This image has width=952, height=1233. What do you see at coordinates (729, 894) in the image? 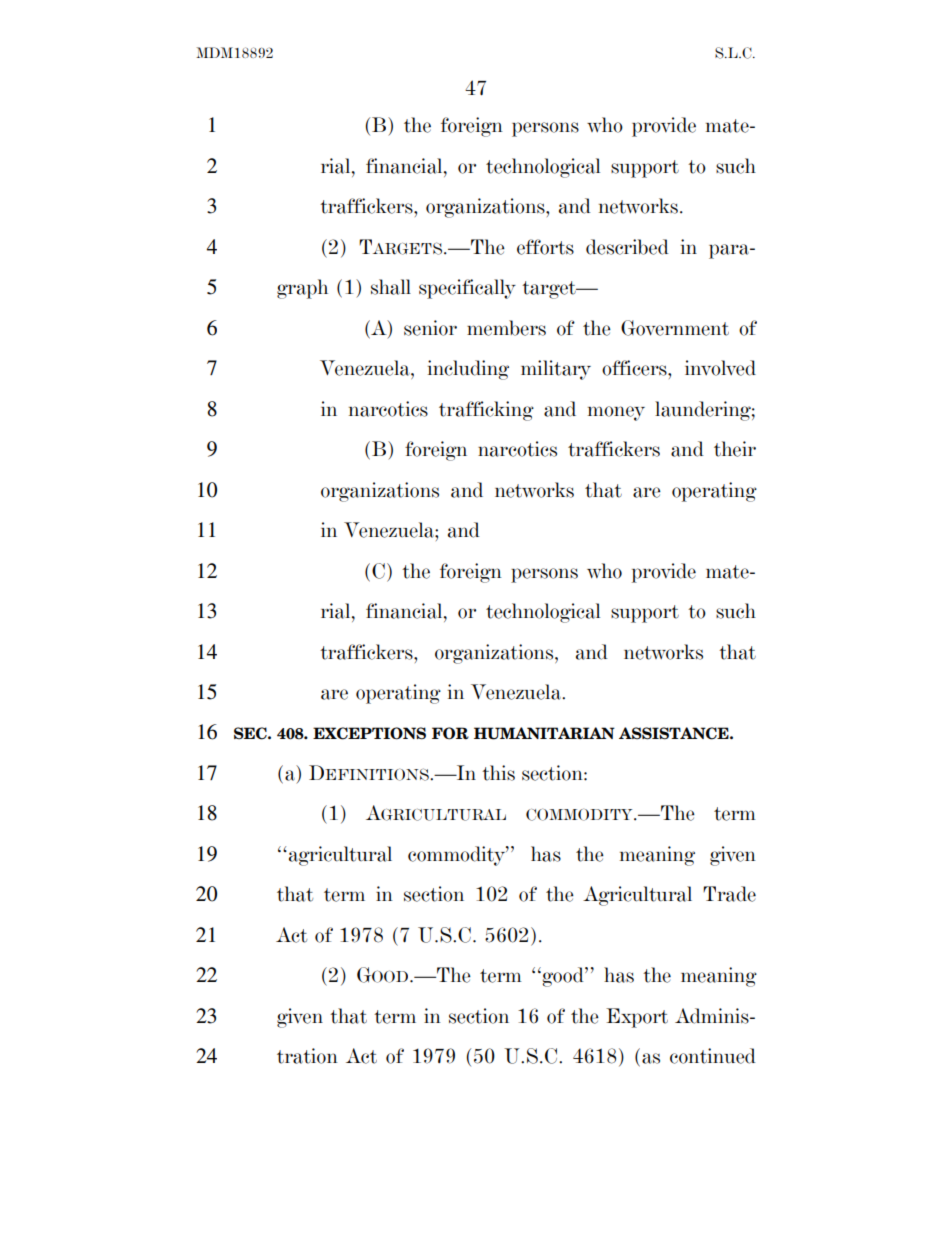
I see `Trade` at bounding box center [729, 894].
